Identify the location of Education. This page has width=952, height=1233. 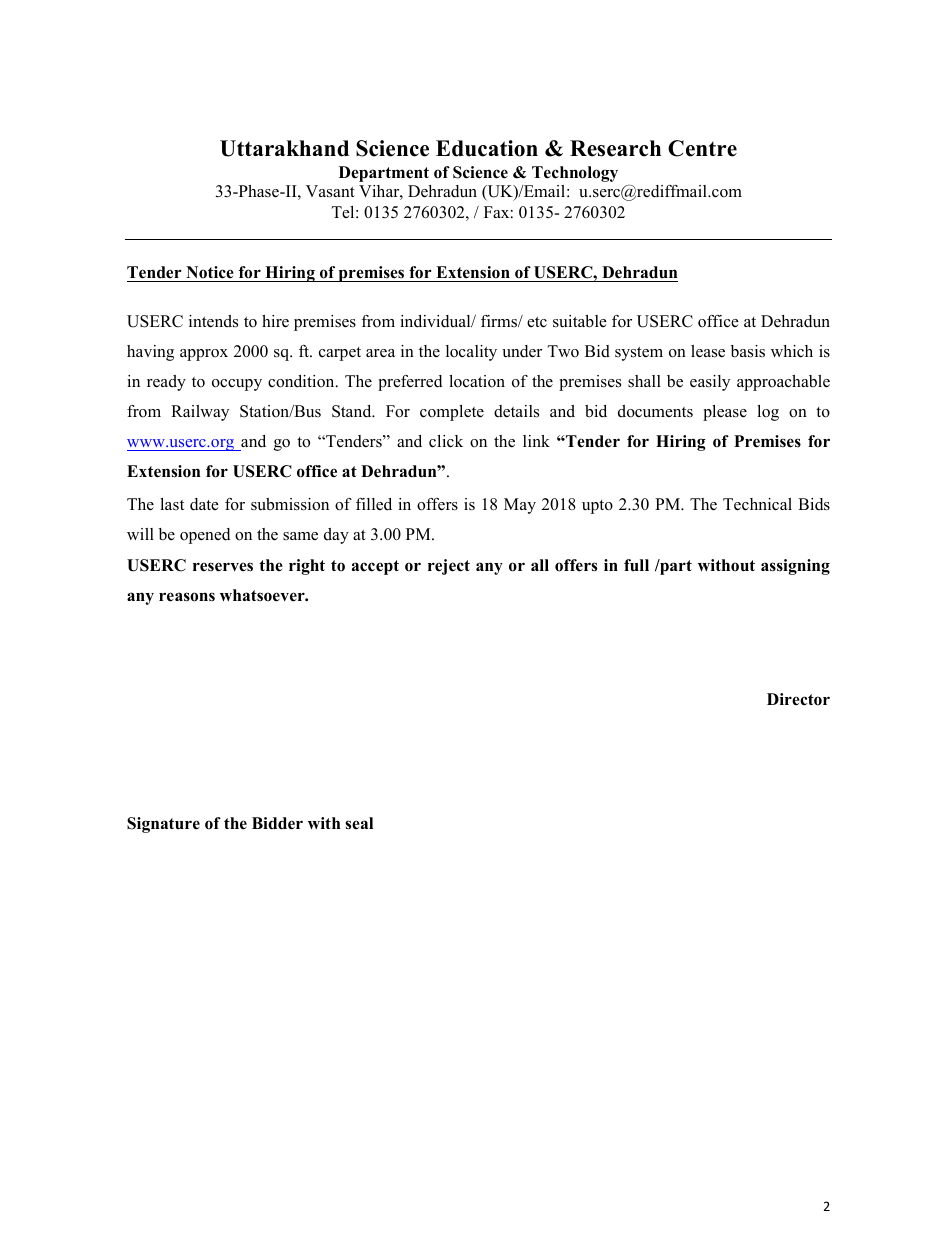
(487, 148).
